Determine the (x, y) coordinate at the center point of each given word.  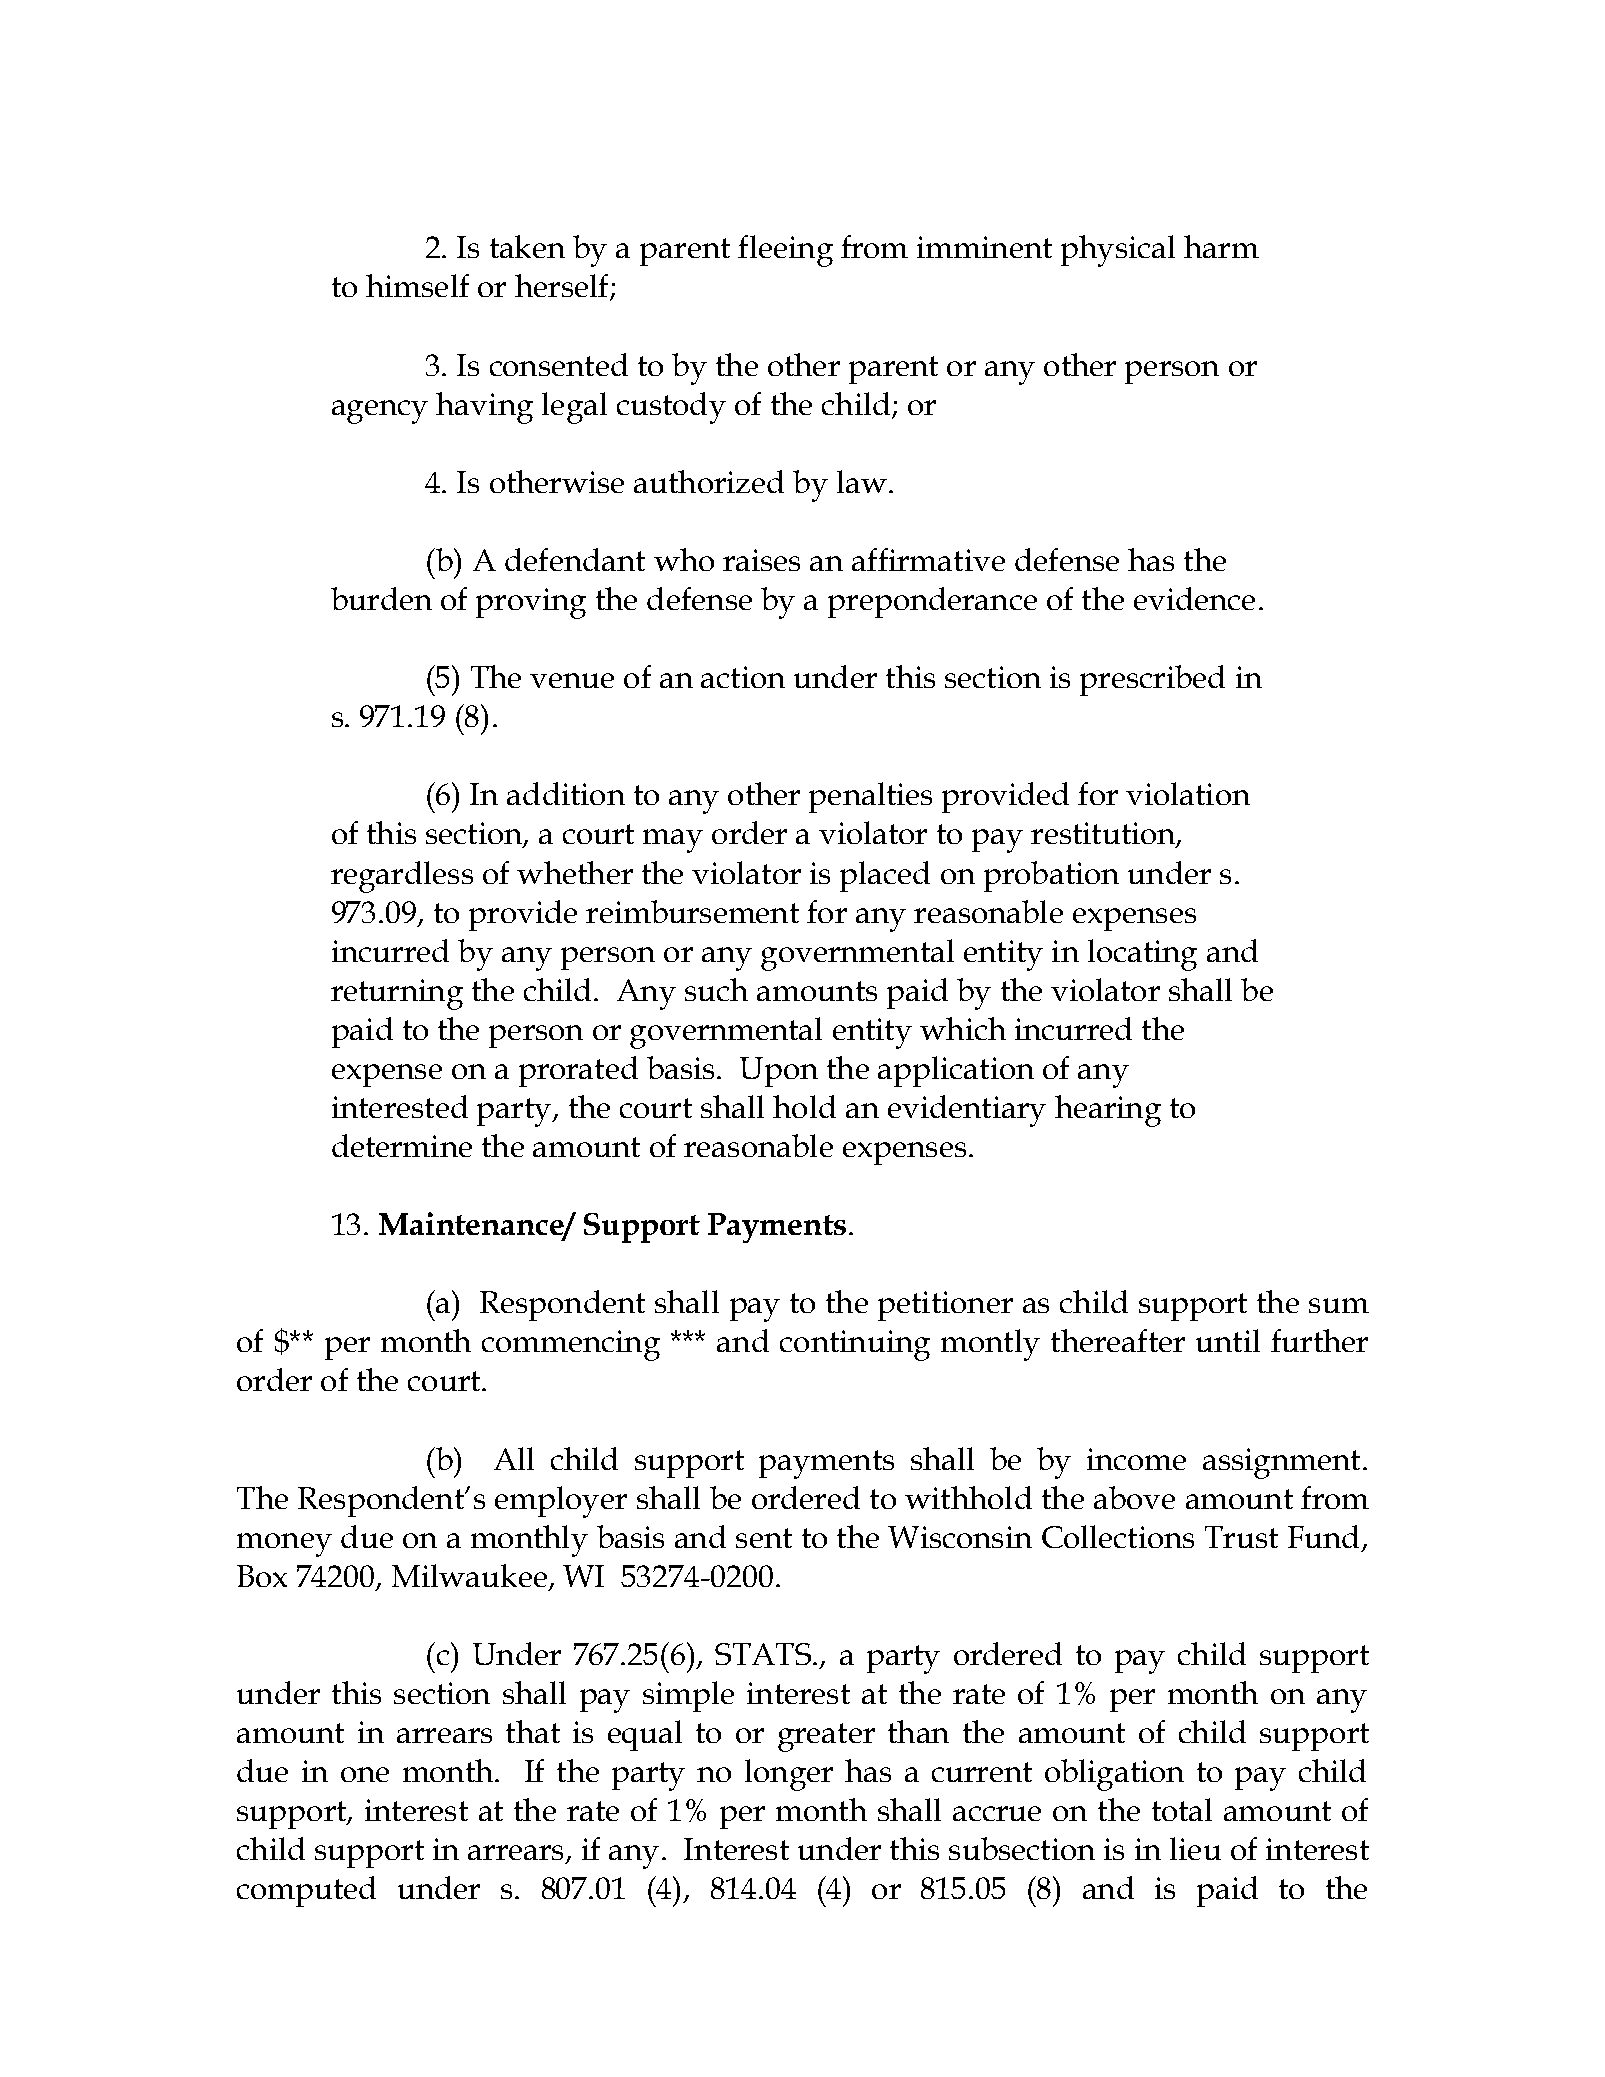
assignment (1281, 1463)
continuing (855, 1345)
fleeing (785, 251)
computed (306, 1891)
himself (417, 285)
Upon (779, 1072)
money (284, 1545)
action (743, 677)
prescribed (1152, 680)
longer (789, 1775)
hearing (1108, 1111)
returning (397, 994)
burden (381, 598)
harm (1221, 246)
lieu (1195, 1848)
